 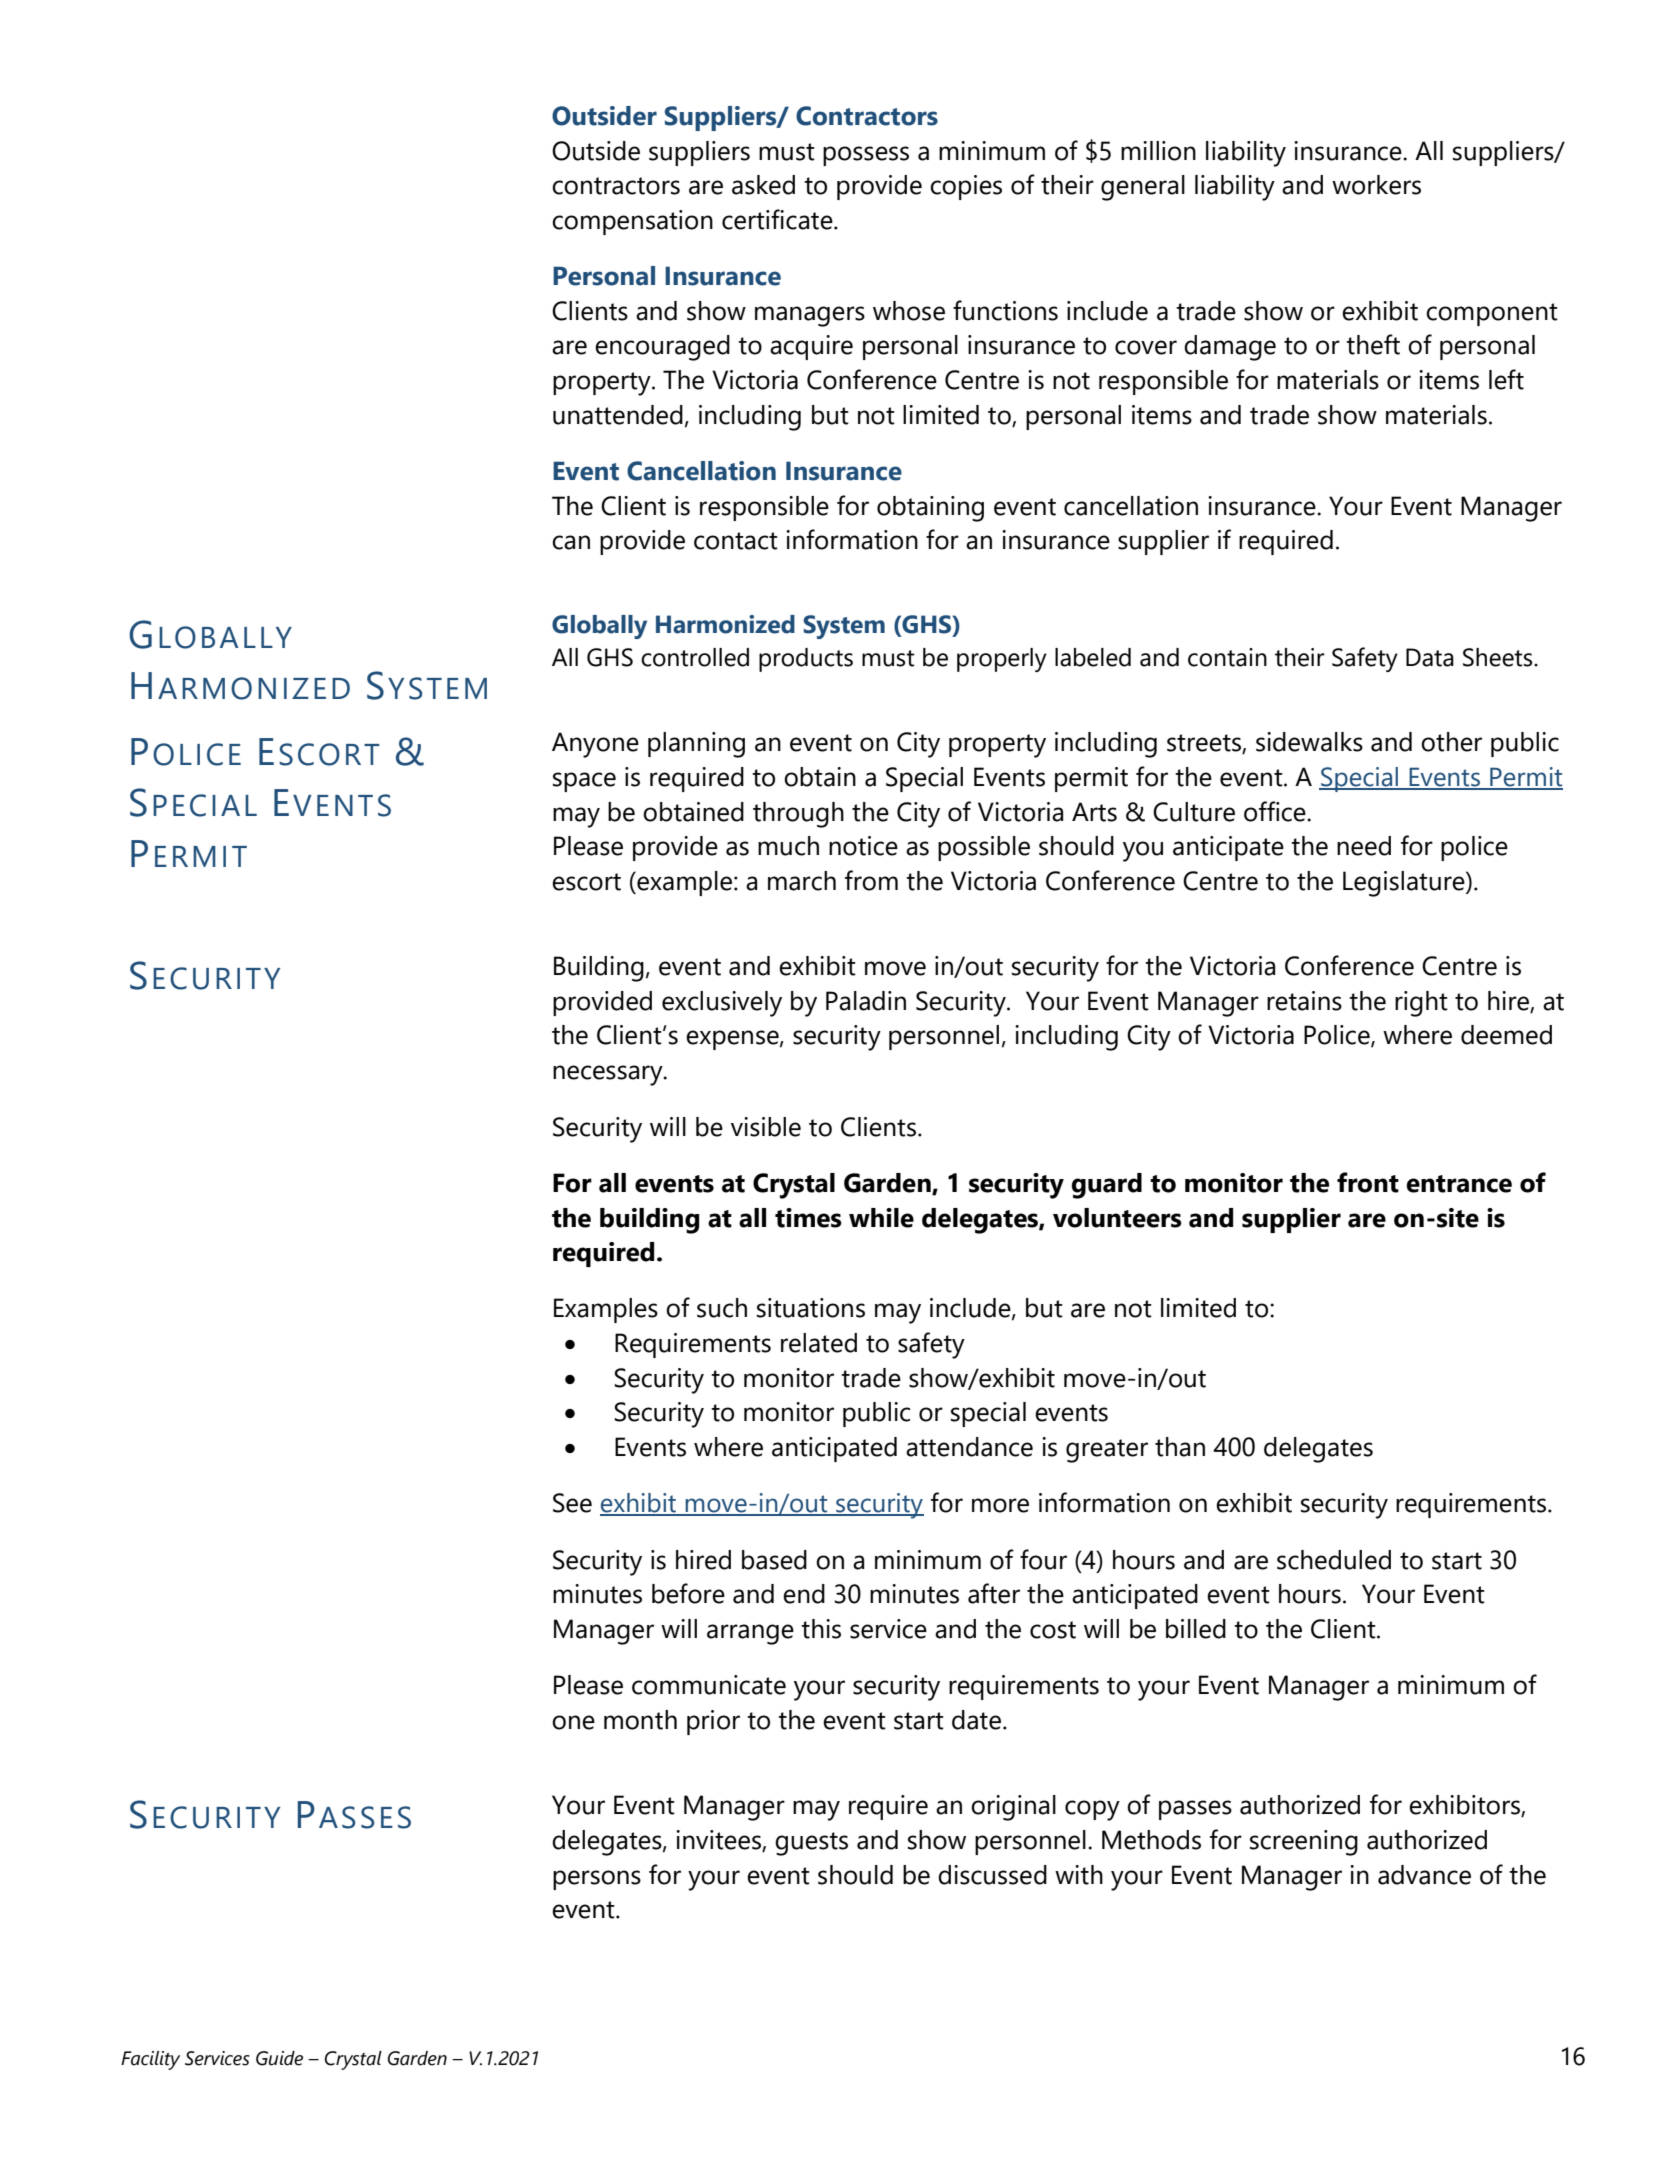 I want to click on Anyone, so click(x=595, y=745).
